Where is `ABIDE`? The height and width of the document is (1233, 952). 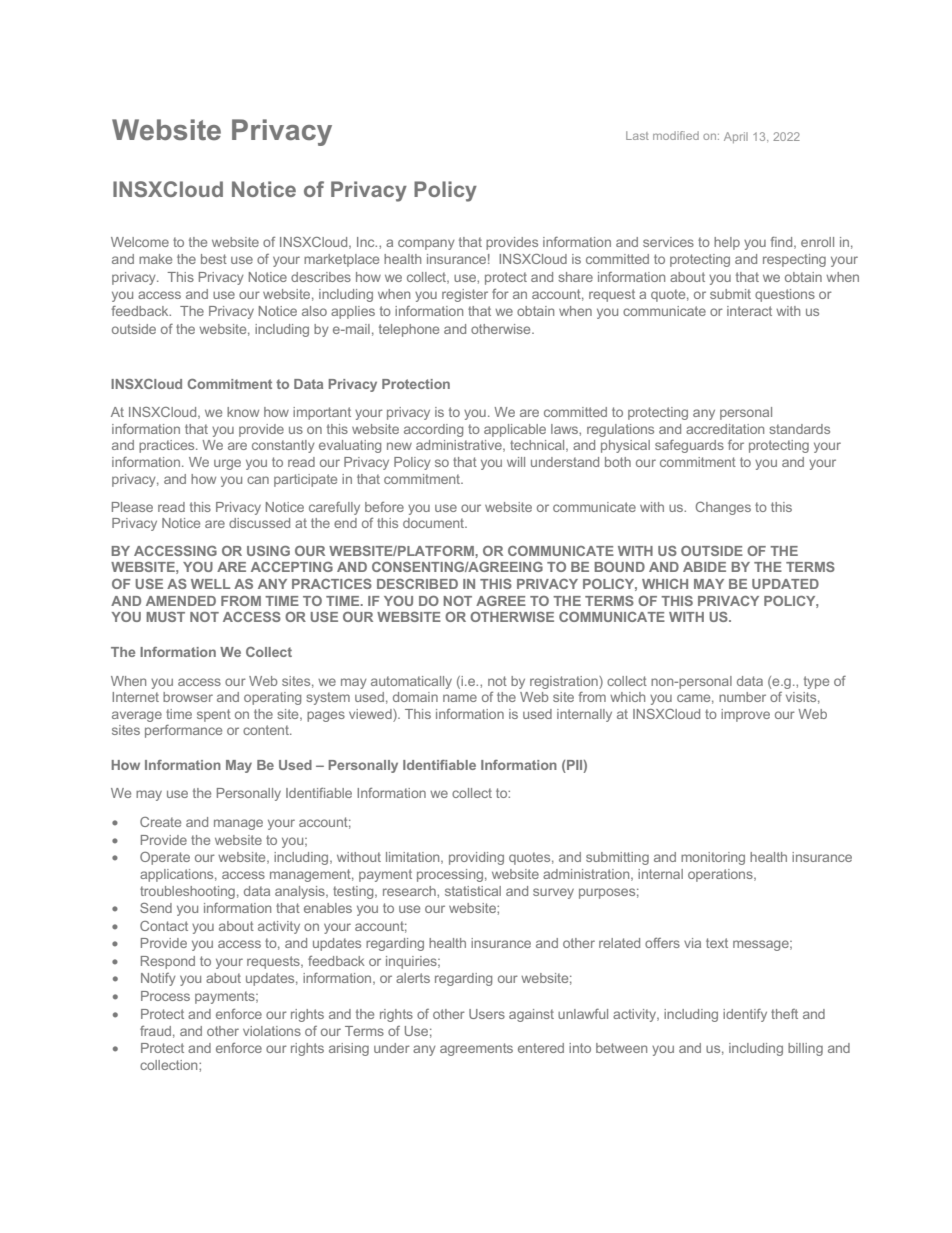 ABIDE is located at coordinates (704, 567).
